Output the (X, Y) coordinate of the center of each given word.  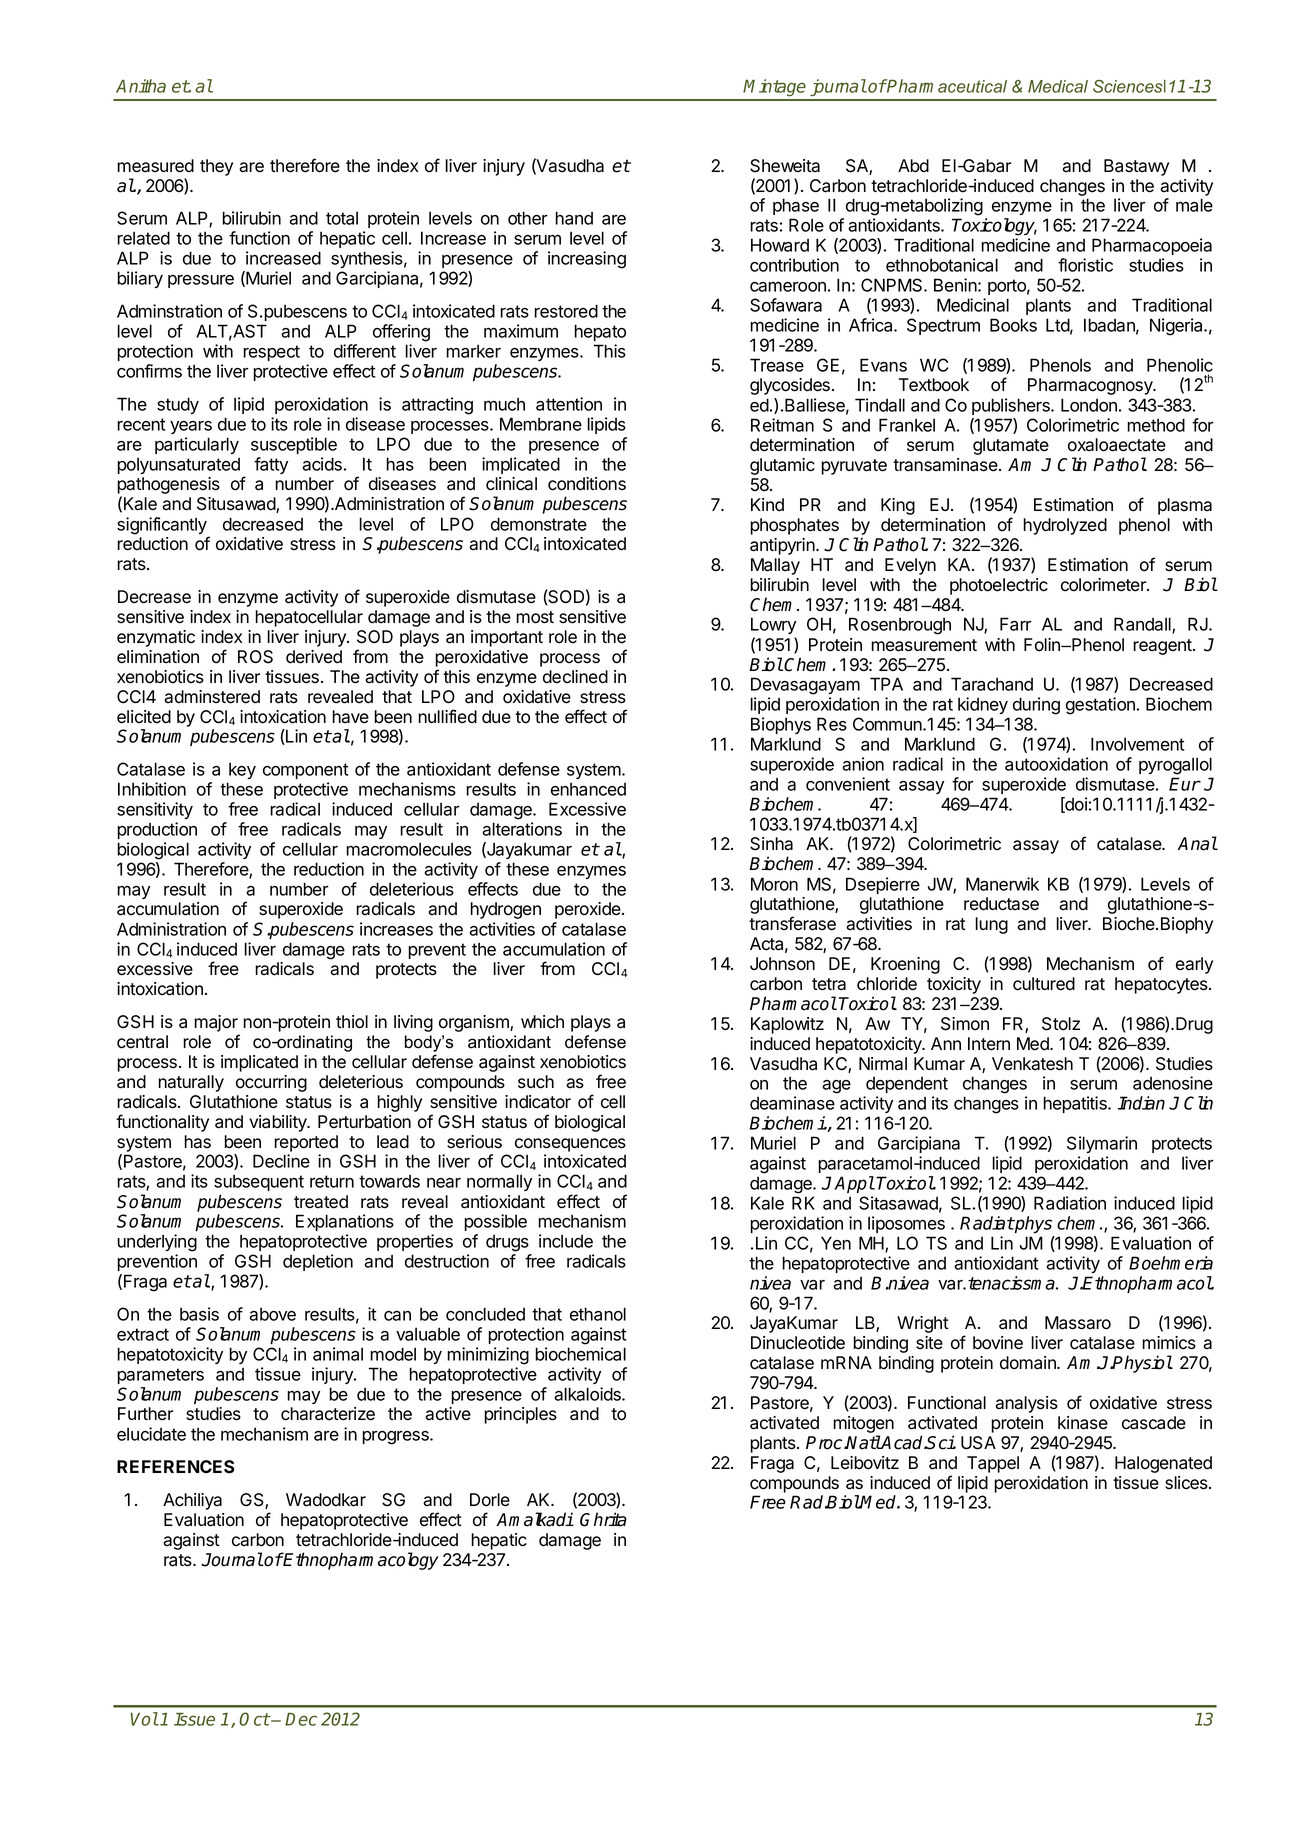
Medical (1058, 86)
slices (1187, 1483)
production (157, 830)
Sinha (771, 844)
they (216, 167)
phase (796, 206)
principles (520, 1415)
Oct (254, 1719)
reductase (1001, 904)
